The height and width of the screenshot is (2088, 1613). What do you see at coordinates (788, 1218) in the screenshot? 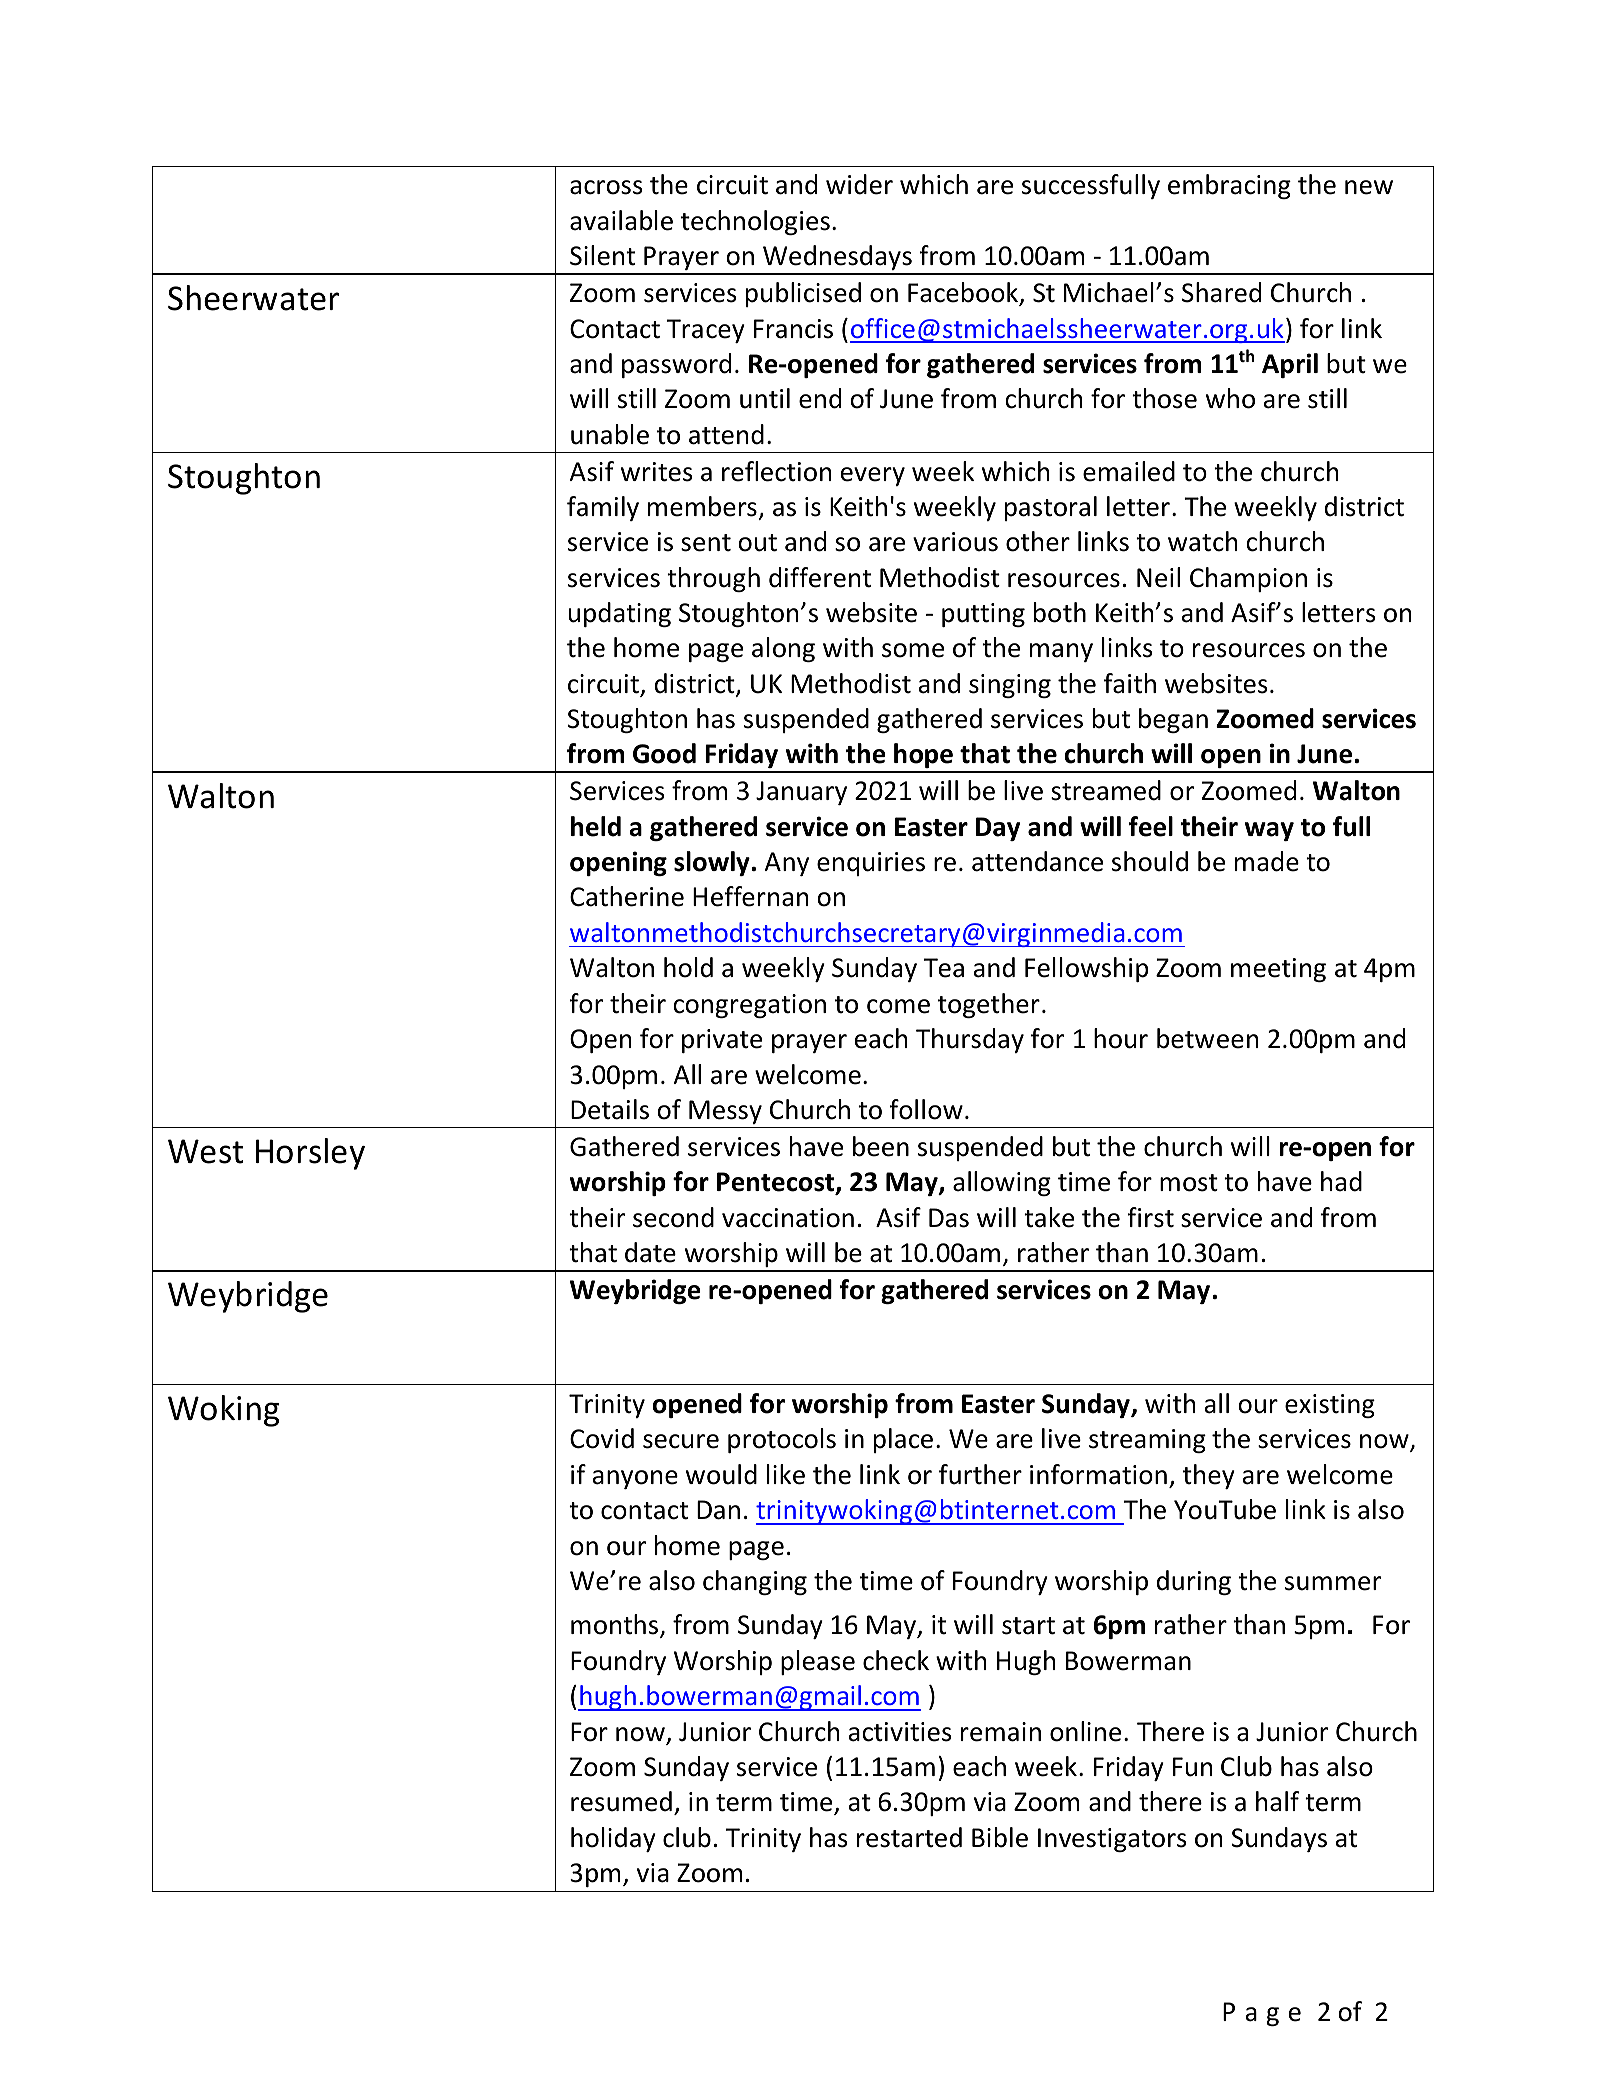
I see `vaccination` at bounding box center [788, 1218].
